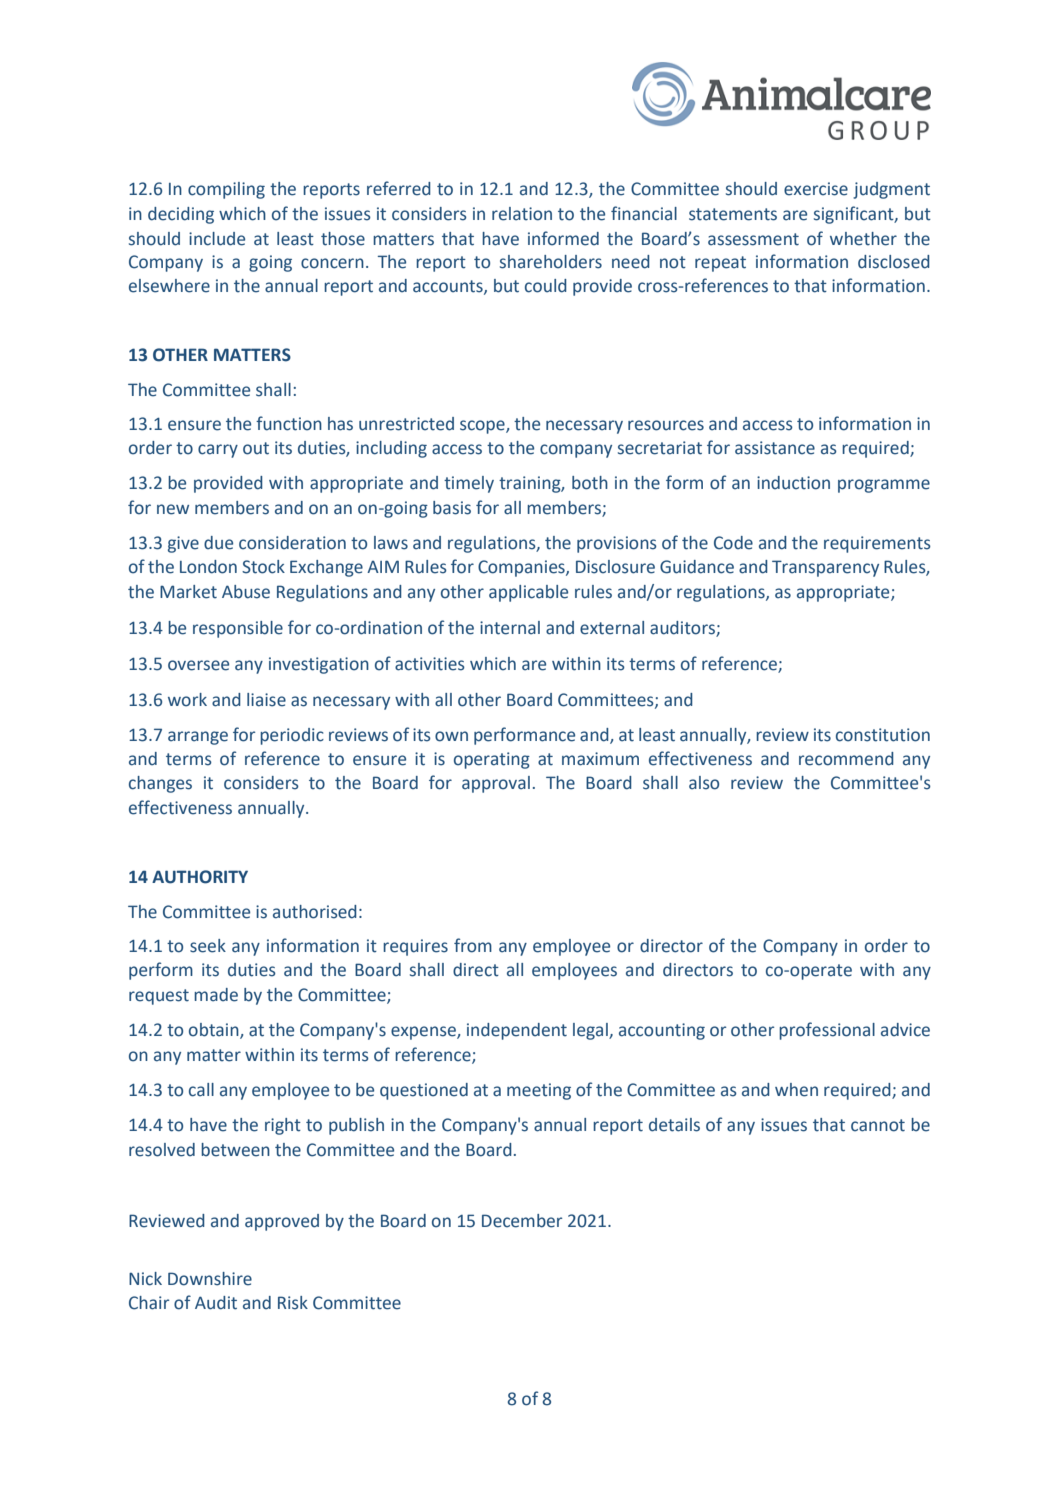 The image size is (1059, 1498). I want to click on relation, so click(522, 214).
